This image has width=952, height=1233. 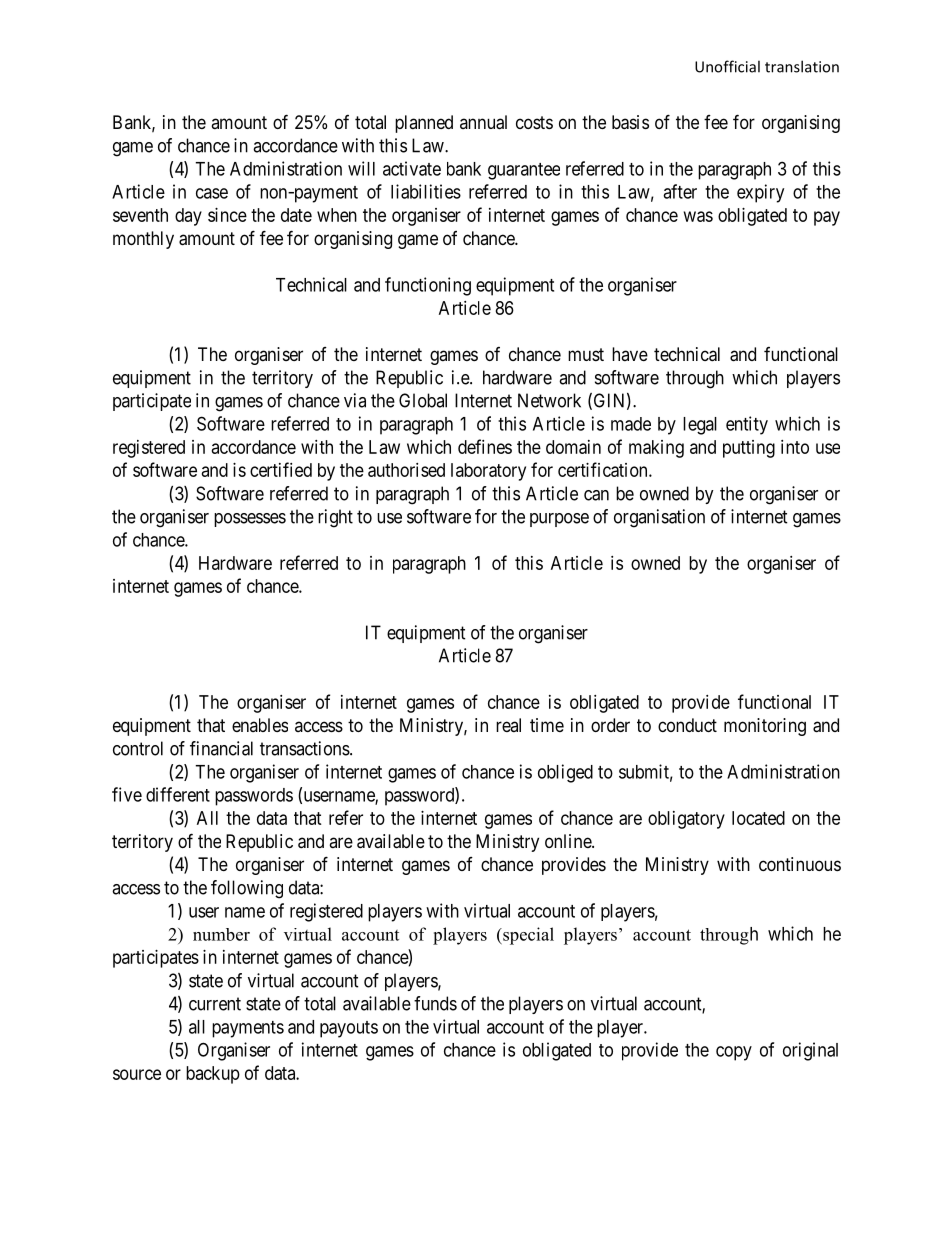 What do you see at coordinates (213, 1075) in the image?
I see `backup` at bounding box center [213, 1075].
